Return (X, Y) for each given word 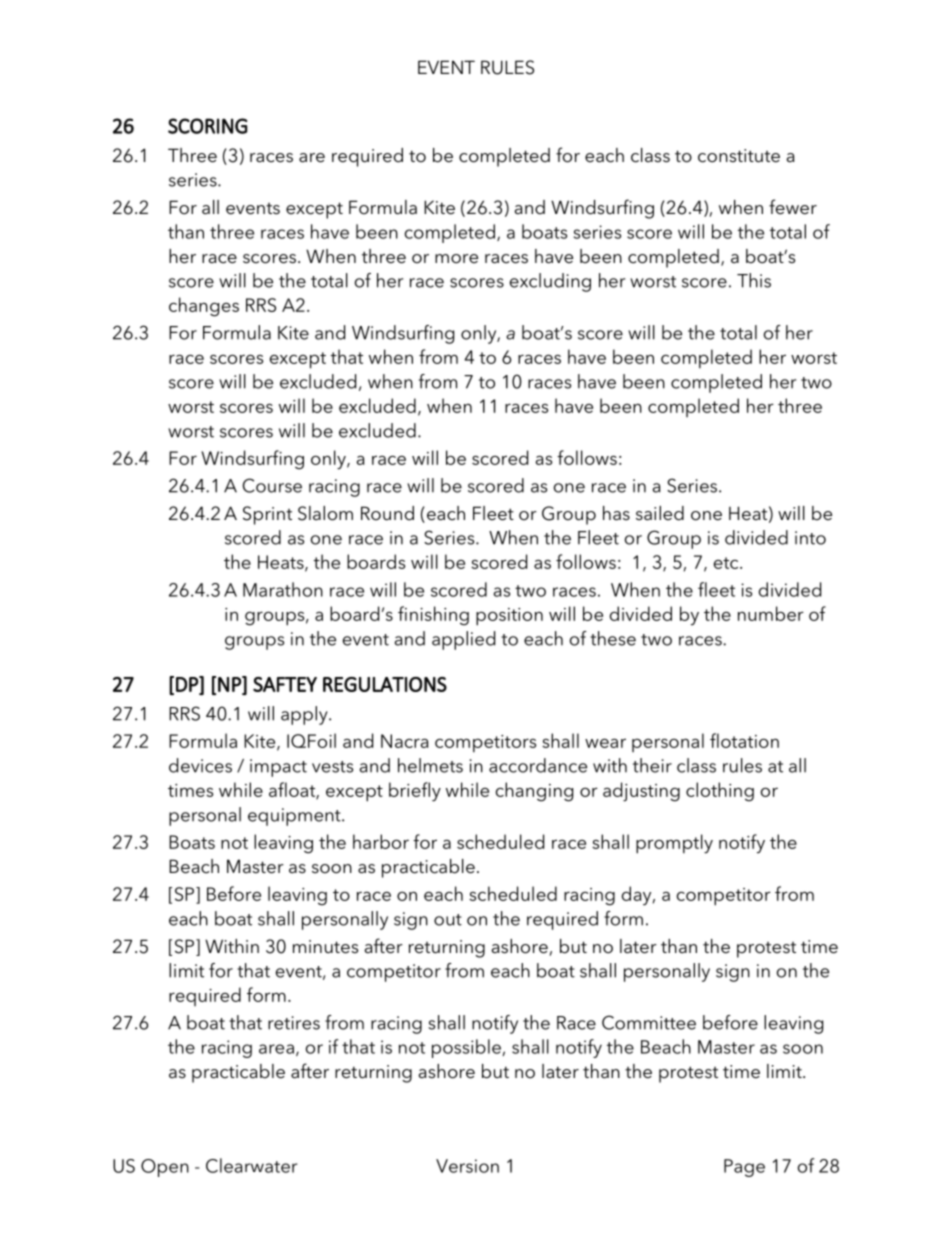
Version (467, 1166)
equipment (295, 817)
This (754, 280)
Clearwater (251, 1165)
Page (744, 1168)
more (456, 259)
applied (463, 640)
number (771, 613)
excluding (550, 282)
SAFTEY (285, 684)
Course (272, 485)
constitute (739, 156)
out (448, 920)
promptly (674, 844)
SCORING (208, 126)
